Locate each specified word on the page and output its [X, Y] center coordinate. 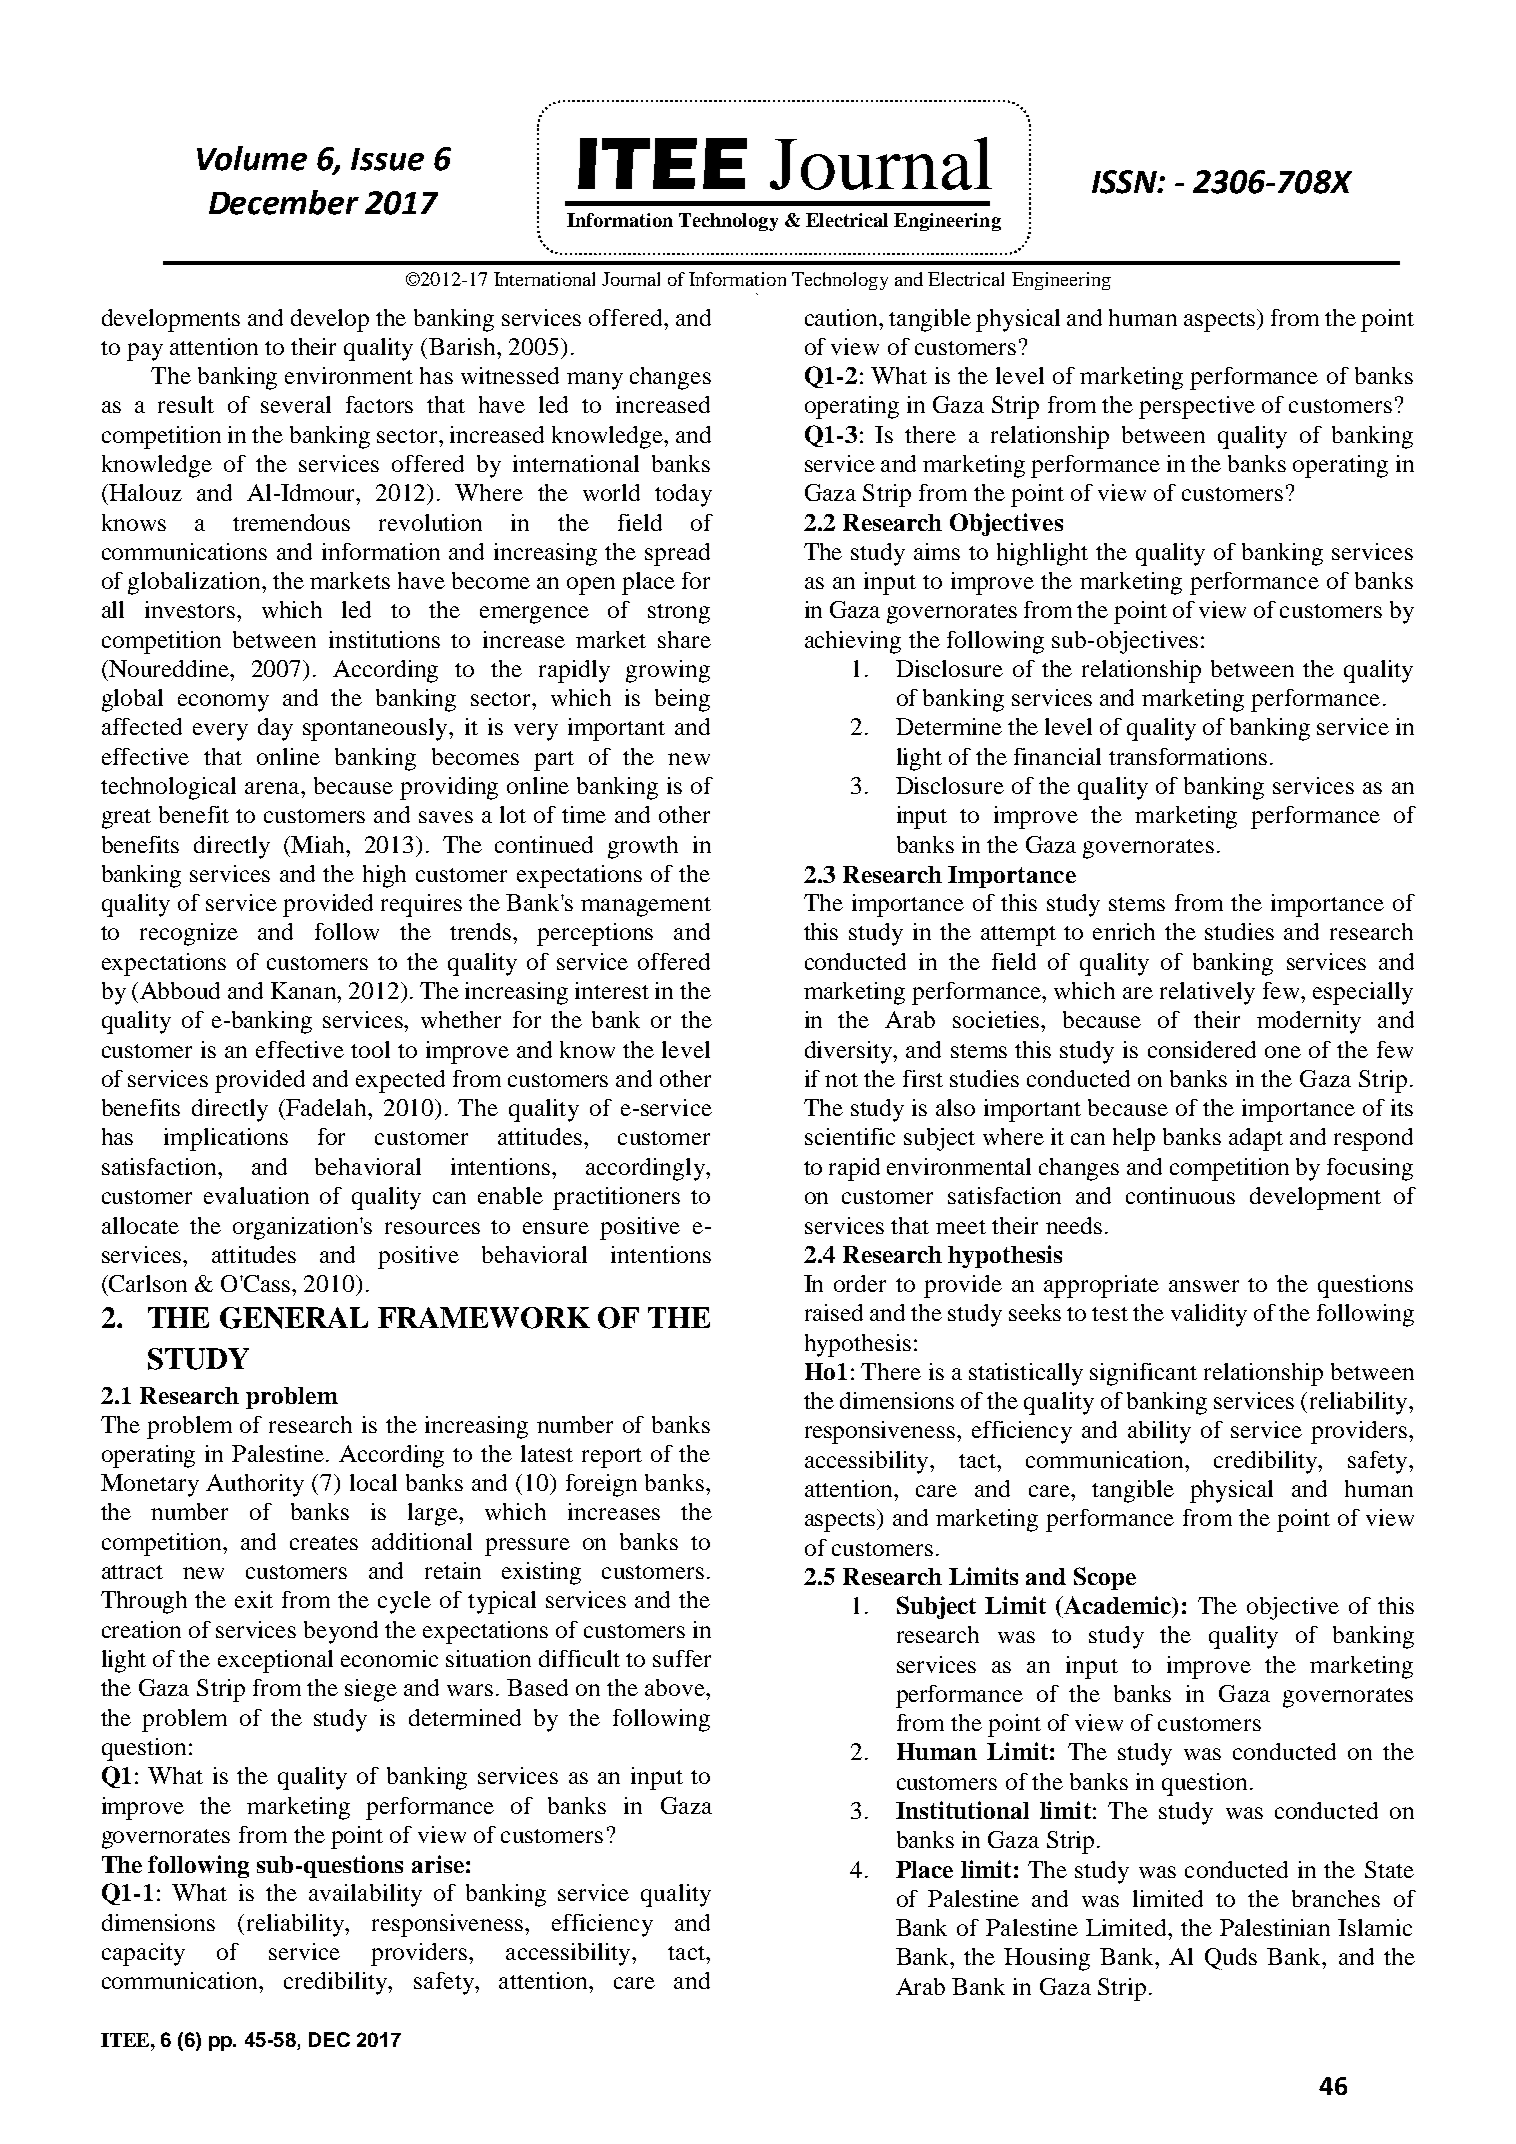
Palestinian [1275, 1927]
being [682, 700]
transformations [1188, 756]
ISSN [1125, 182]
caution [843, 317]
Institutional [962, 1810]
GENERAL [294, 1318]
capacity [143, 1954]
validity [1209, 1315]
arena [273, 788]
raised [834, 1312]
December [284, 202]
